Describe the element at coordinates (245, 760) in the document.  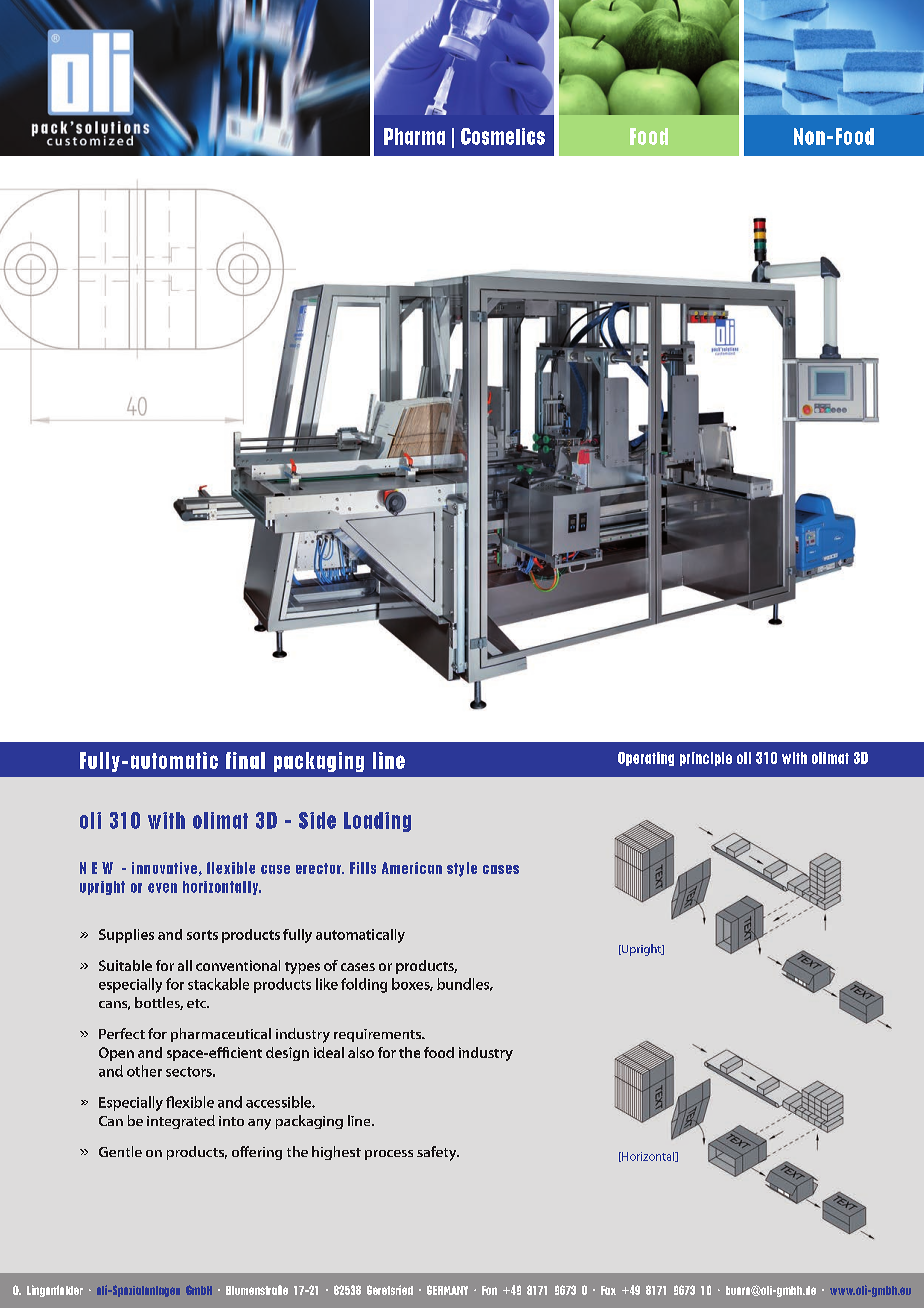
I see `final` at that location.
